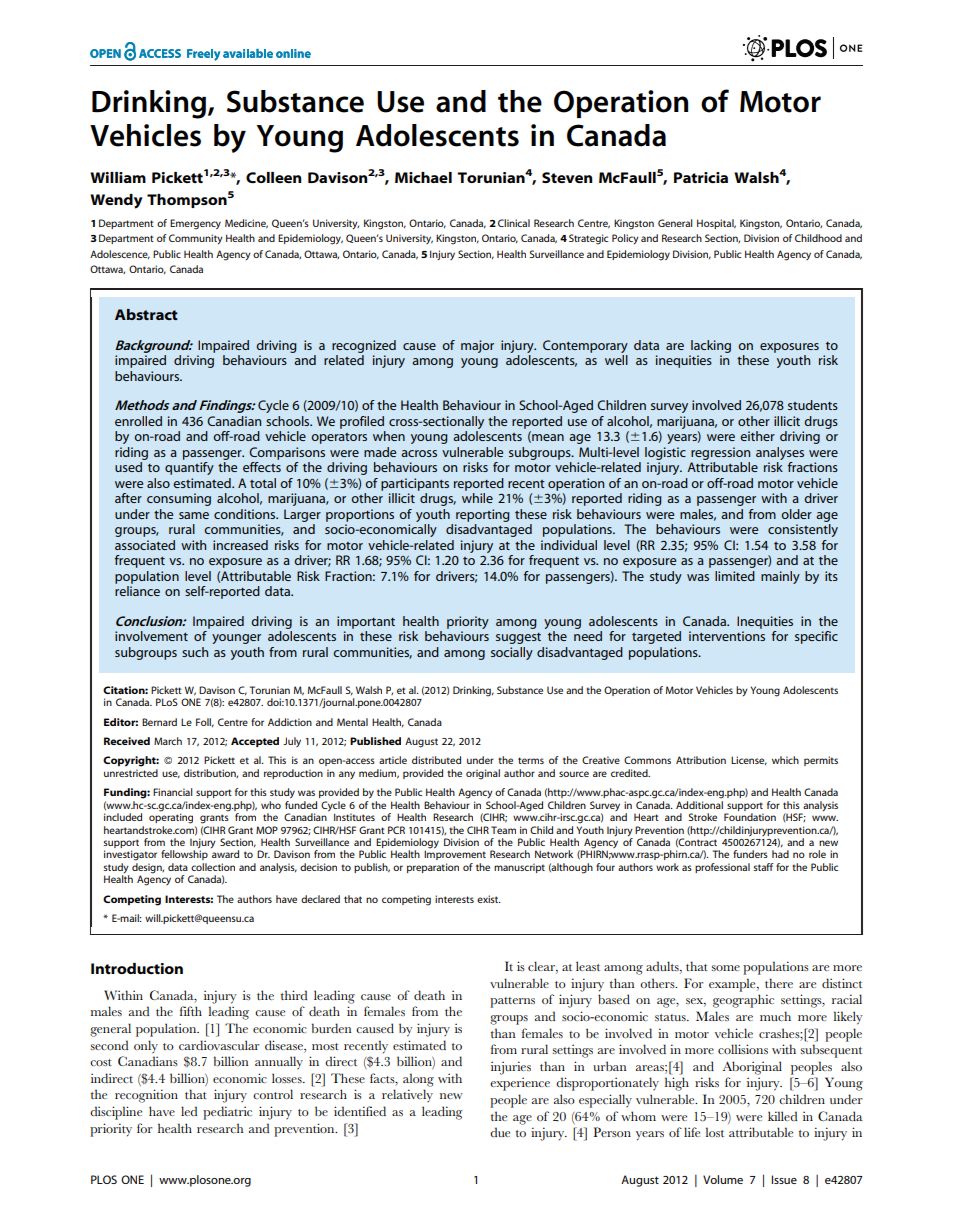 This image has width=953, height=1232. Describe the element at coordinates (701, 177) in the image. I see `Patricia` at that location.
